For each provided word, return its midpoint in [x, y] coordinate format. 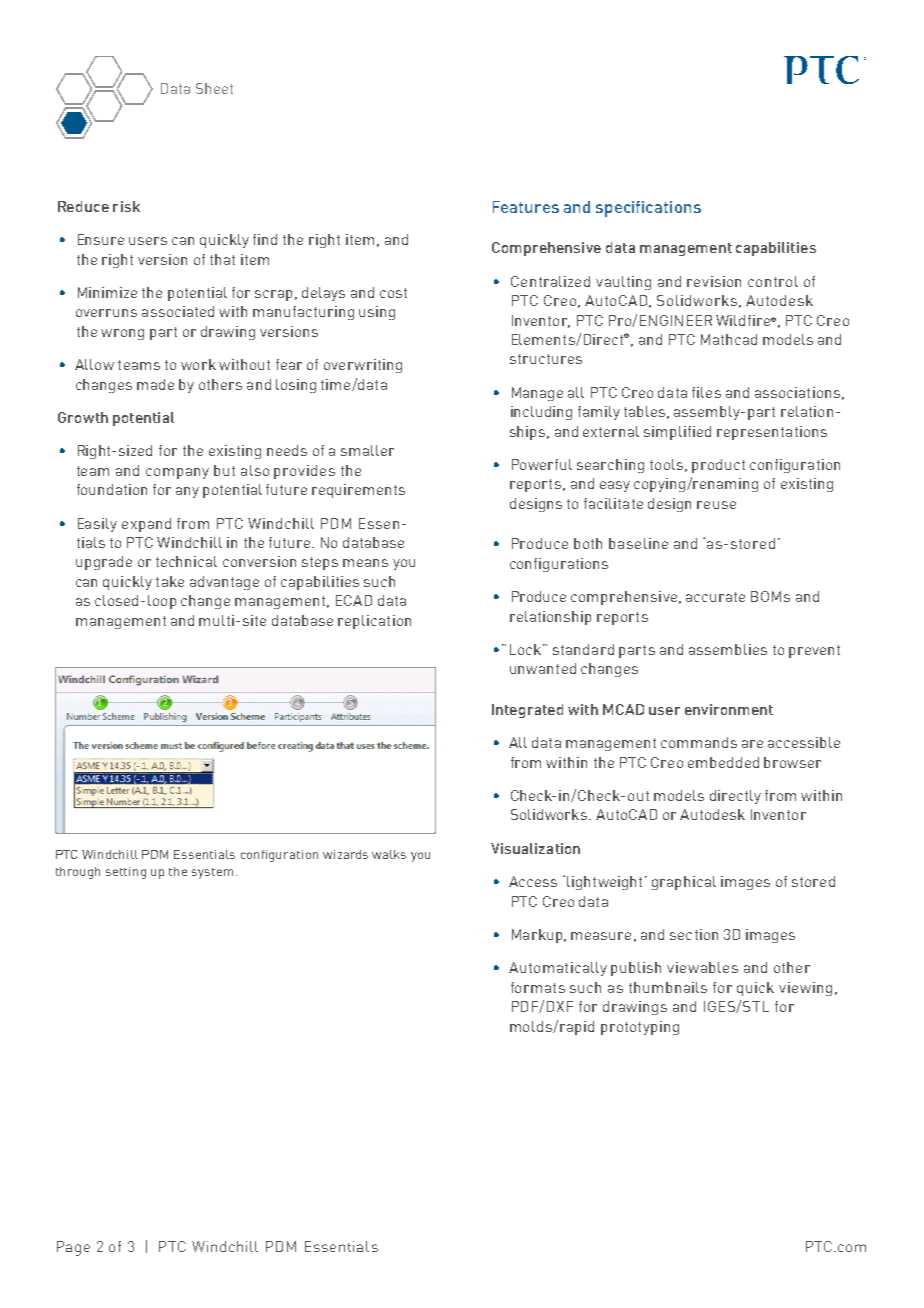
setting [126, 873]
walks [389, 854]
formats [538, 987]
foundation [112, 489]
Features [526, 207]
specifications [648, 209]
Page [73, 1248]
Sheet [214, 88]
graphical [684, 883]
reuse [716, 505]
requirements [358, 491]
